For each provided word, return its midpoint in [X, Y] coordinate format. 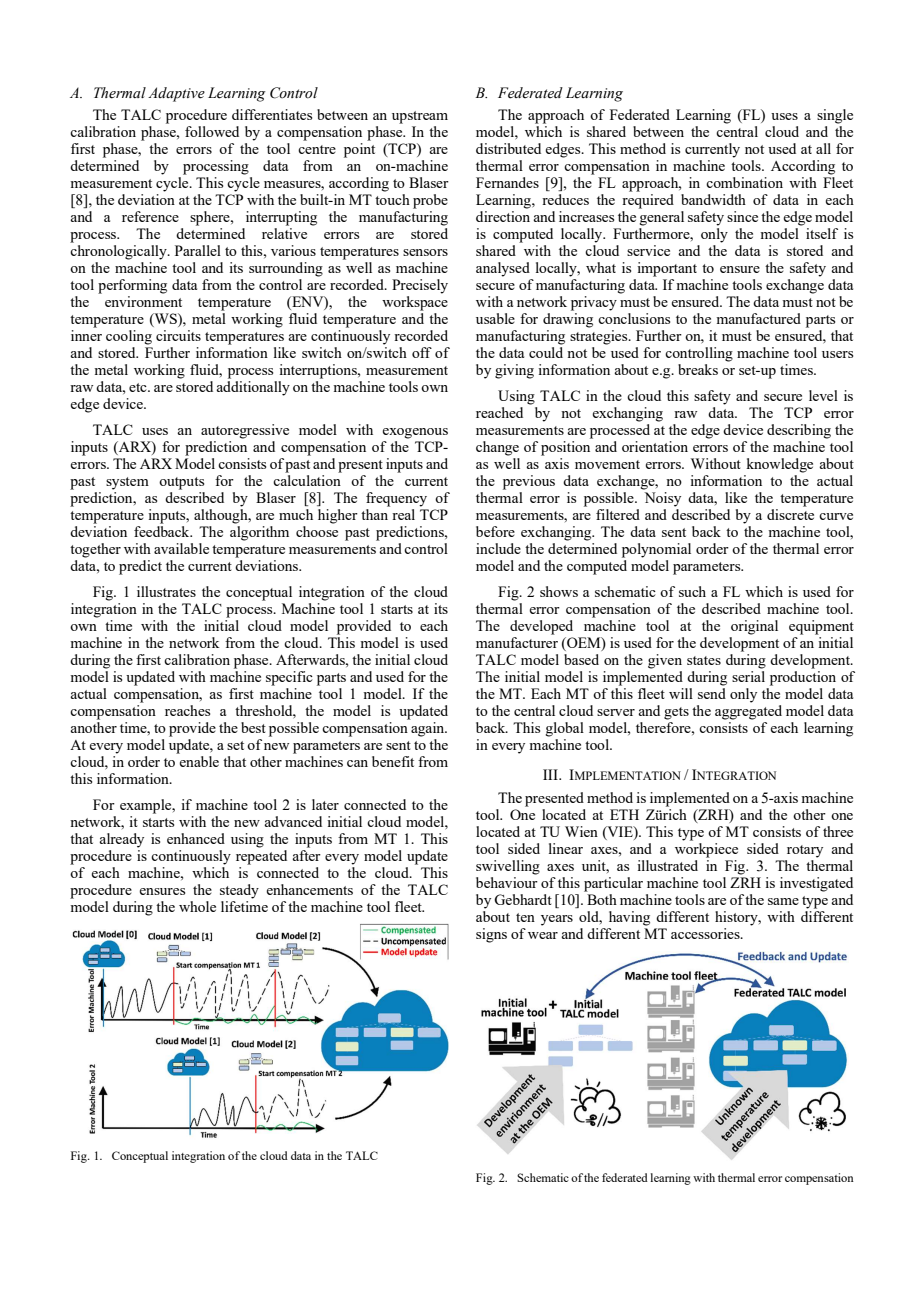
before [495, 531]
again [428, 728]
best [253, 727]
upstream [420, 117]
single [835, 116]
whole [197, 906]
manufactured [758, 318]
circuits [178, 335]
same [783, 901]
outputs [181, 483]
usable [495, 318]
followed [212, 131]
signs [491, 935]
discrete [790, 514]
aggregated [748, 712]
